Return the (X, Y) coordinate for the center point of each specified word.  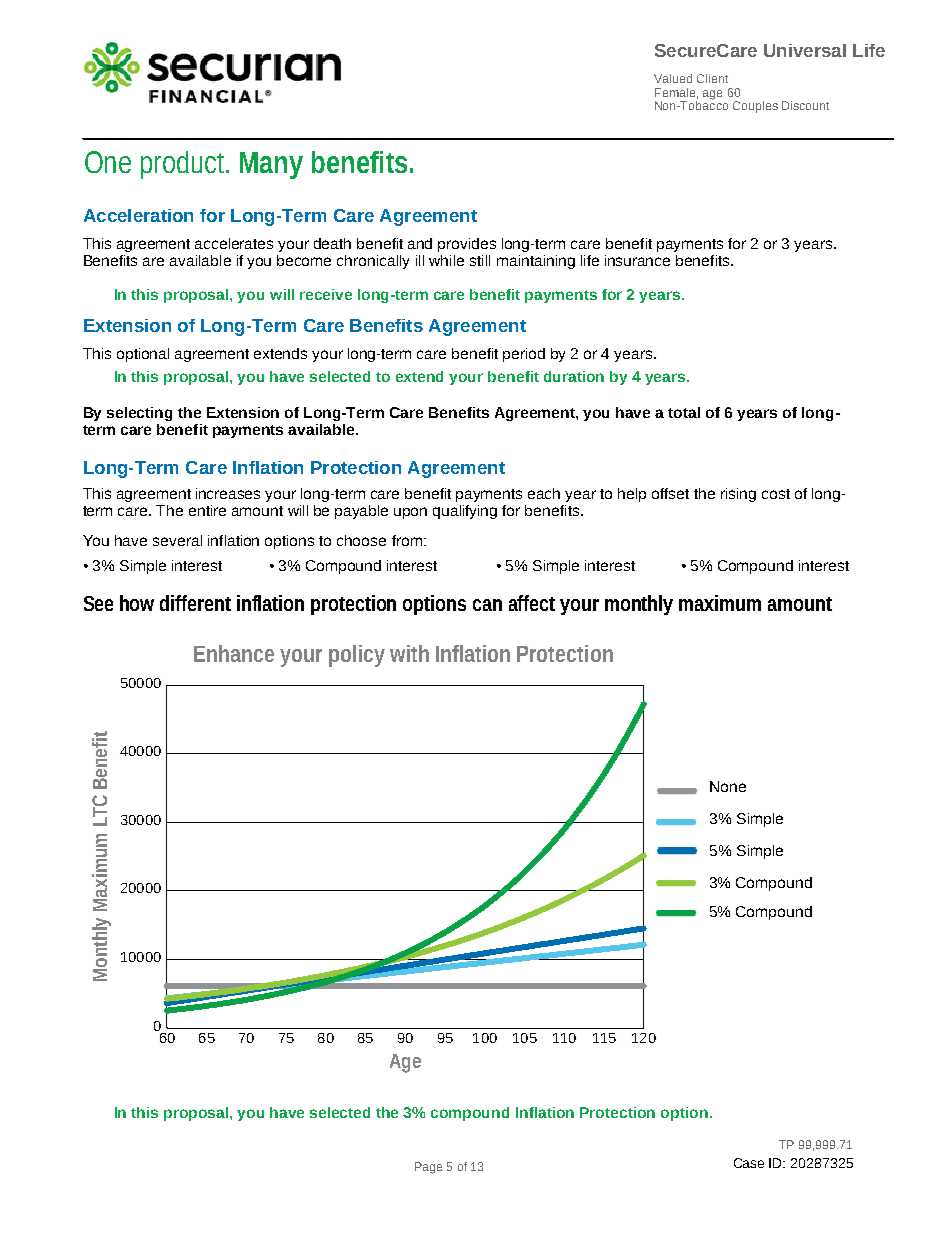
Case (749, 1163)
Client (712, 78)
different (195, 603)
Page (428, 1168)
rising (738, 495)
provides (467, 245)
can (487, 605)
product (182, 165)
